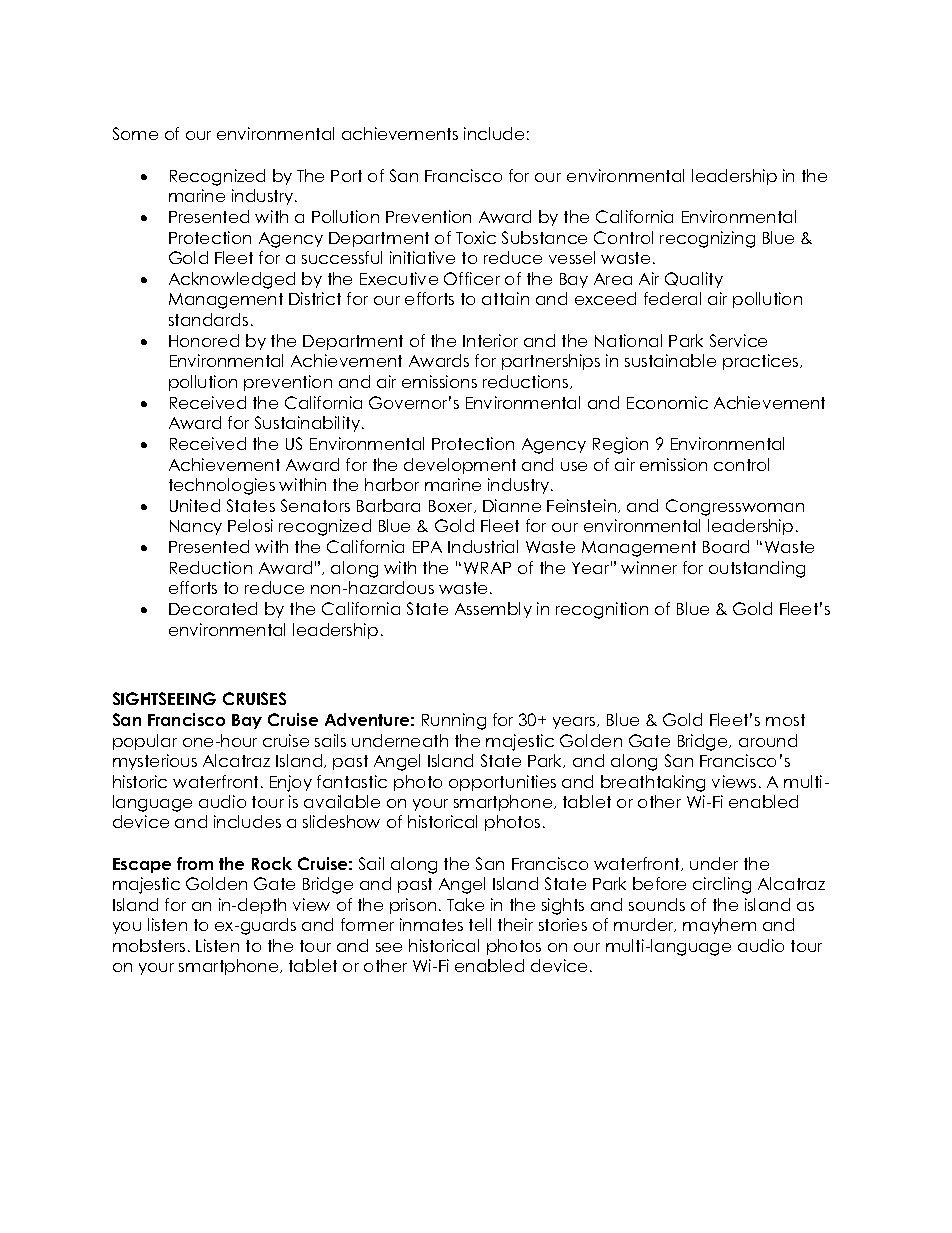 The height and width of the image is (1233, 952). I want to click on tell, so click(480, 924).
